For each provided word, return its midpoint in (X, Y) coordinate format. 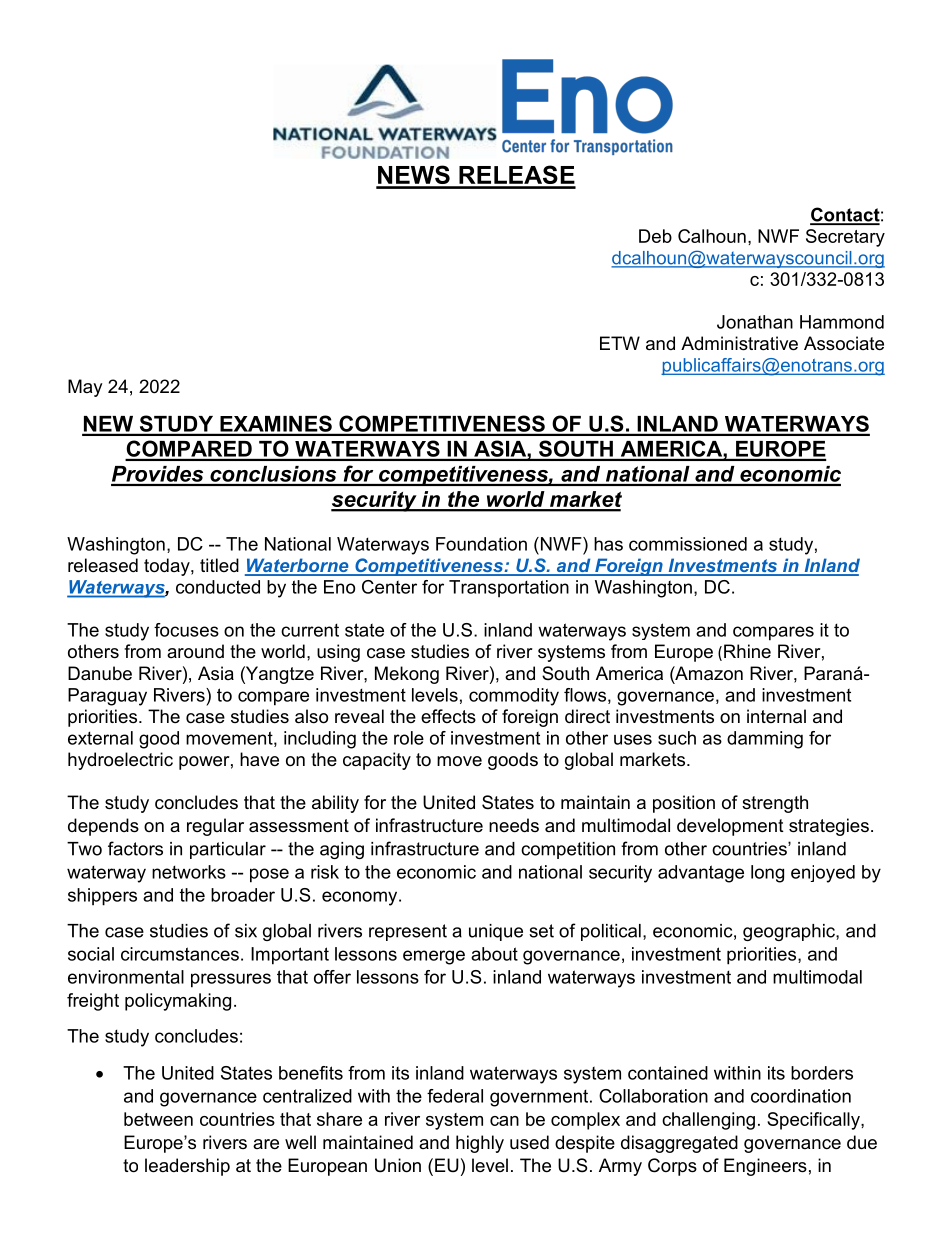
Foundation (481, 544)
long (767, 874)
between (158, 1119)
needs (514, 825)
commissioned (688, 544)
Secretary (845, 238)
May (85, 388)
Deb (655, 236)
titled (219, 565)
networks (189, 872)
